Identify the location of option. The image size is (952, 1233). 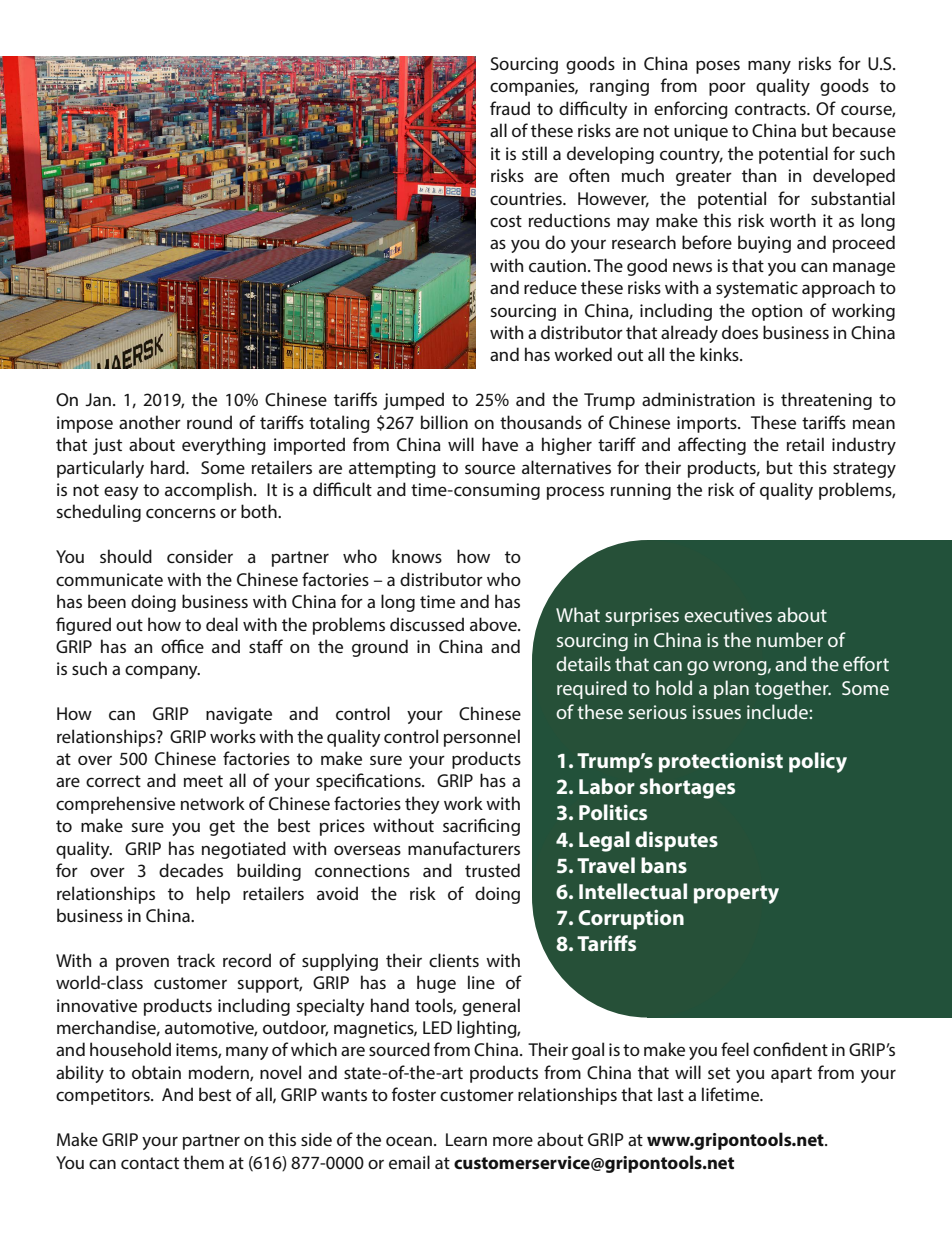
(777, 312).
